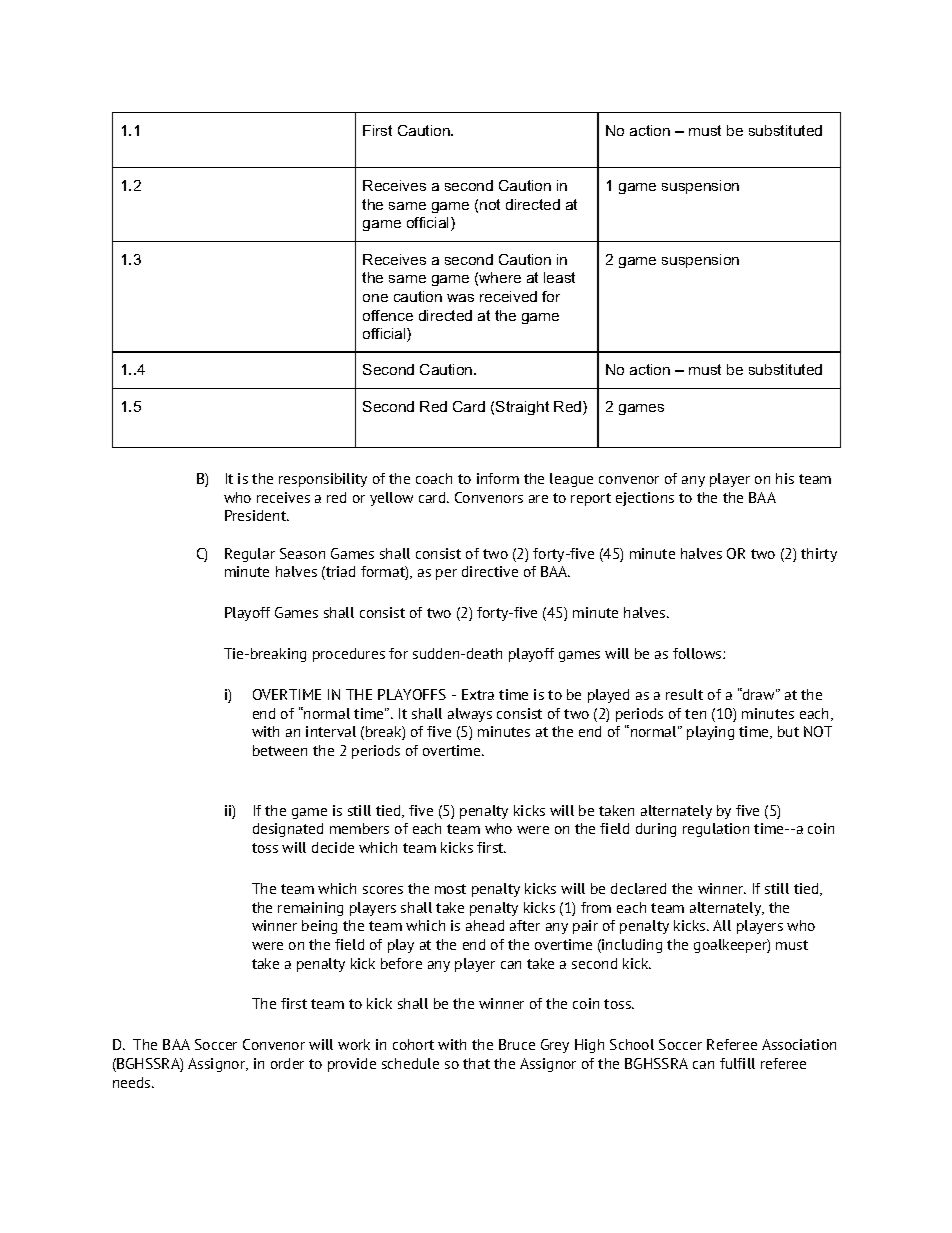  Describe the element at coordinates (559, 277) in the image. I see `least` at that location.
